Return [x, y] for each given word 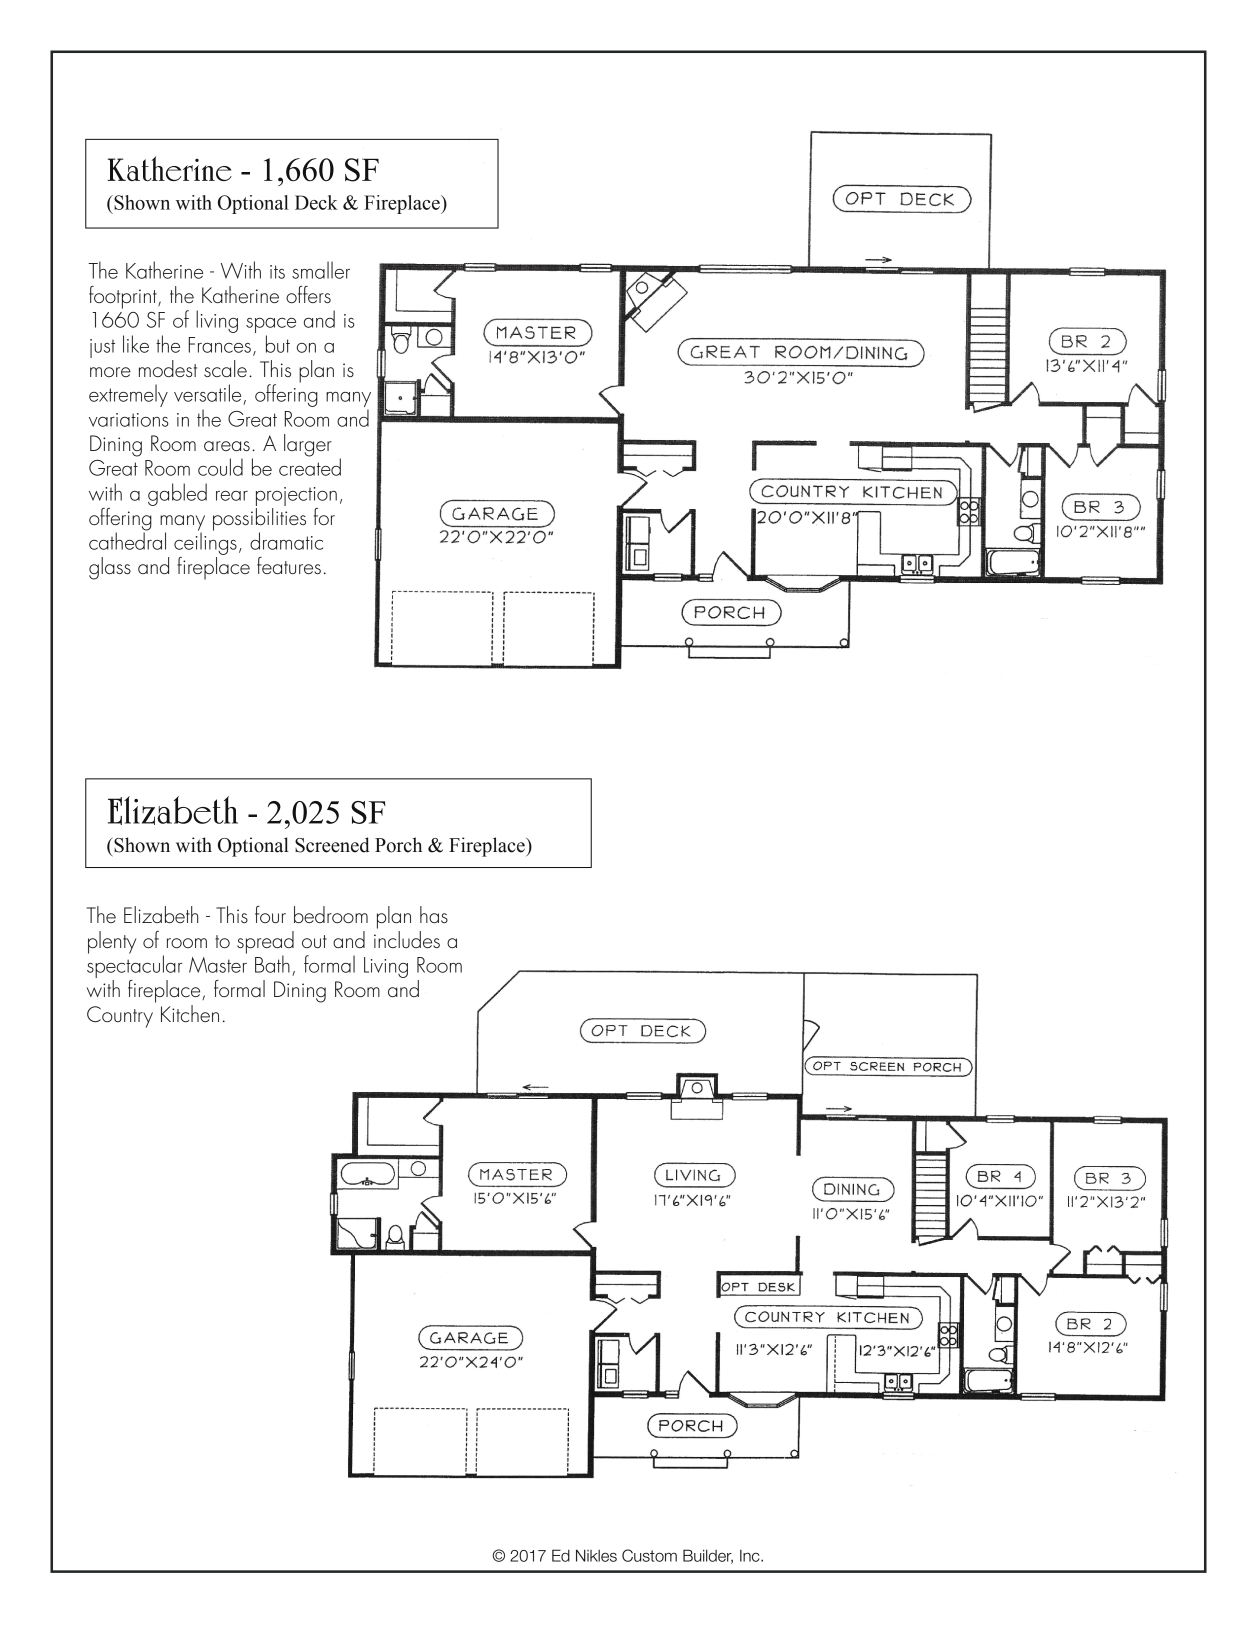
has [434, 914]
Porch [398, 845]
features [289, 565]
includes [407, 938]
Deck [316, 202]
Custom [649, 1555]
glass [110, 568]
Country [120, 1017]
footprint [124, 297]
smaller [321, 270]
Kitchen [190, 1013]
